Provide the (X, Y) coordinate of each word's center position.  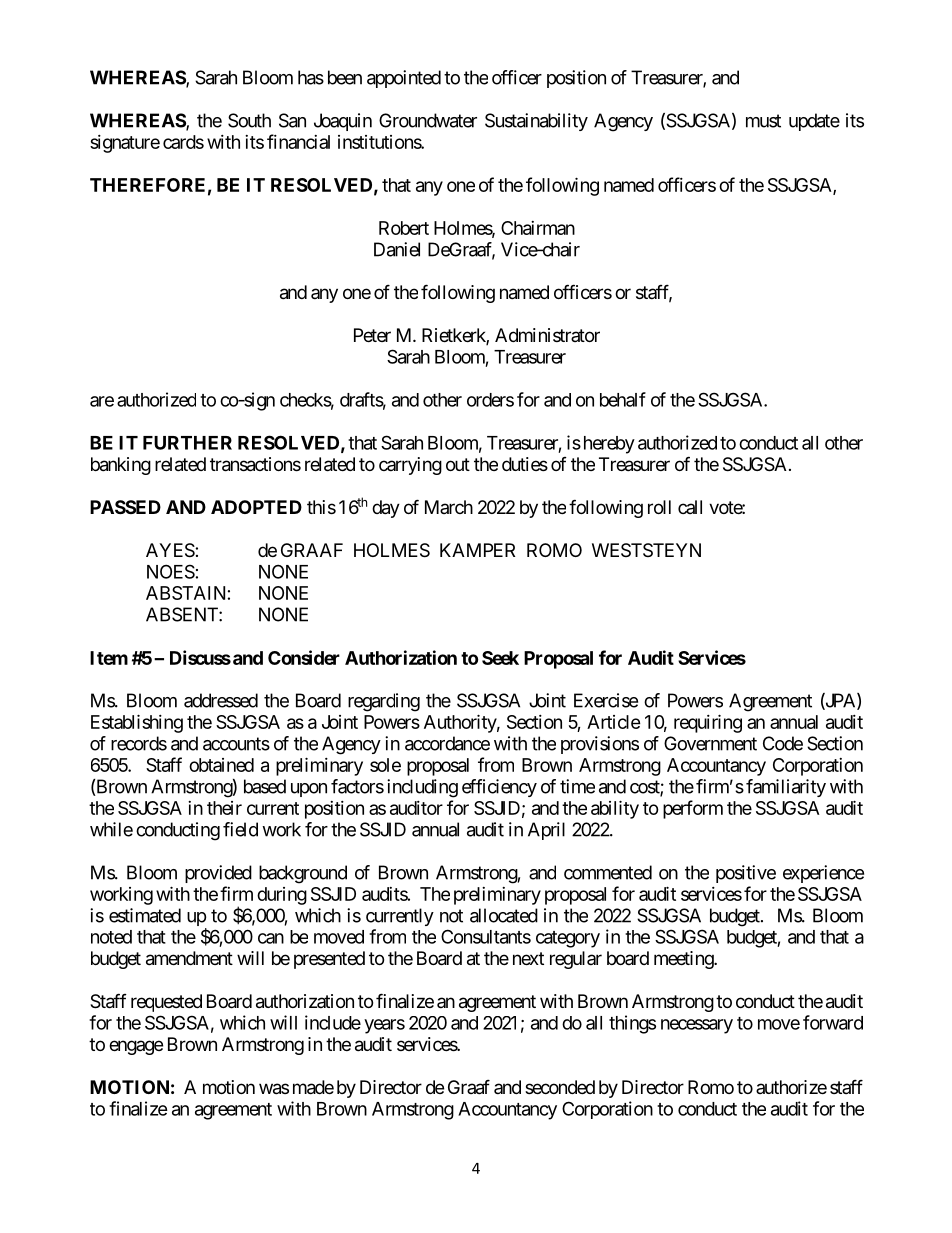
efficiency (499, 788)
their (224, 808)
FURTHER (187, 443)
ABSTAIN (185, 593)
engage (136, 1047)
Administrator (547, 335)
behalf (623, 399)
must (763, 121)
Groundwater (428, 120)
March (449, 507)
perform (693, 809)
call (690, 507)
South (249, 120)
